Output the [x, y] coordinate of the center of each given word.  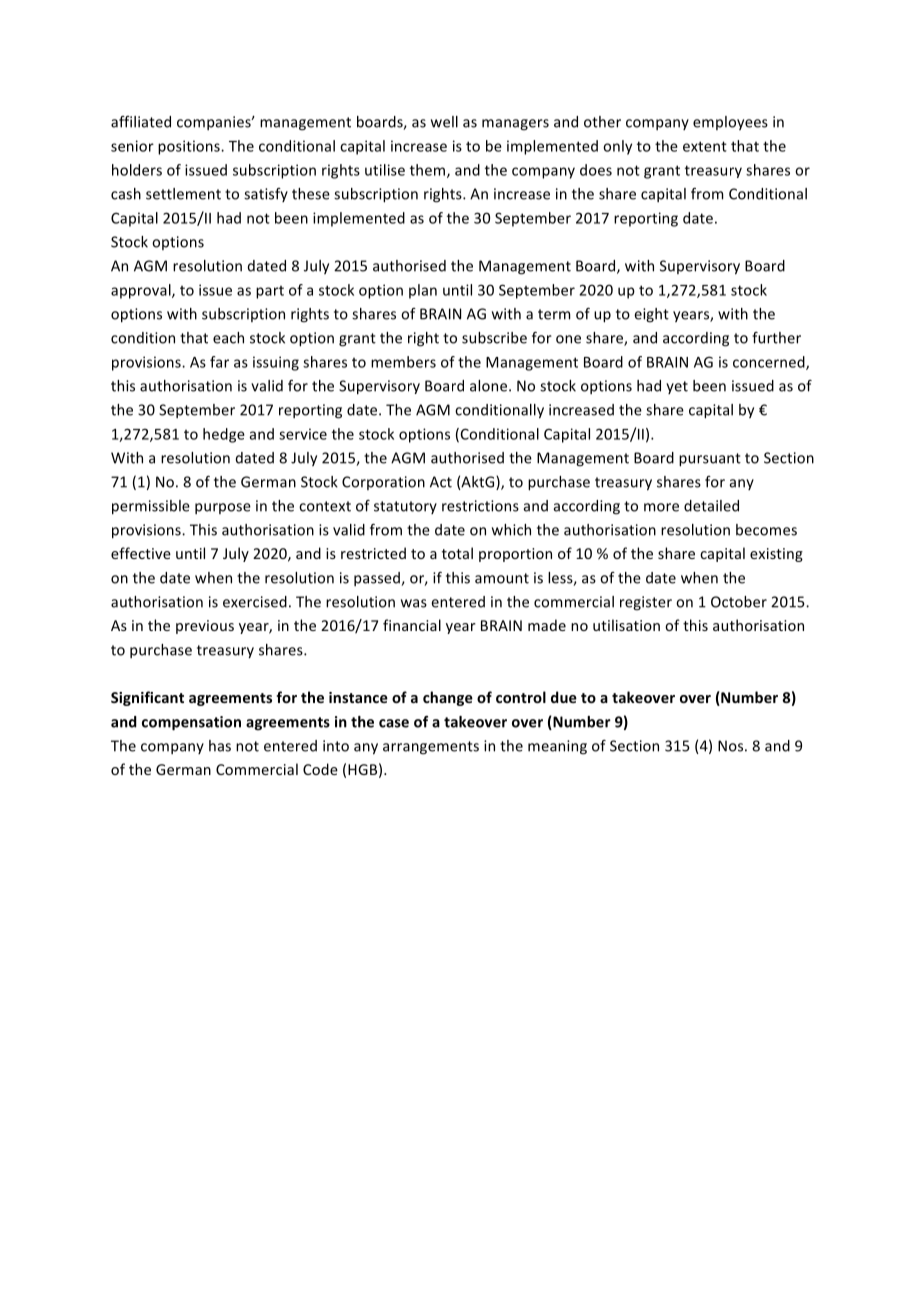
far [219, 362]
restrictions [480, 506]
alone [488, 386]
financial [412, 625]
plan [423, 291]
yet [677, 387]
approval [142, 291]
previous [205, 627]
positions [190, 147]
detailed [711, 506]
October [739, 602]
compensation [191, 723]
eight [651, 315]
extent [705, 146]
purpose [223, 508]
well [444, 122]
